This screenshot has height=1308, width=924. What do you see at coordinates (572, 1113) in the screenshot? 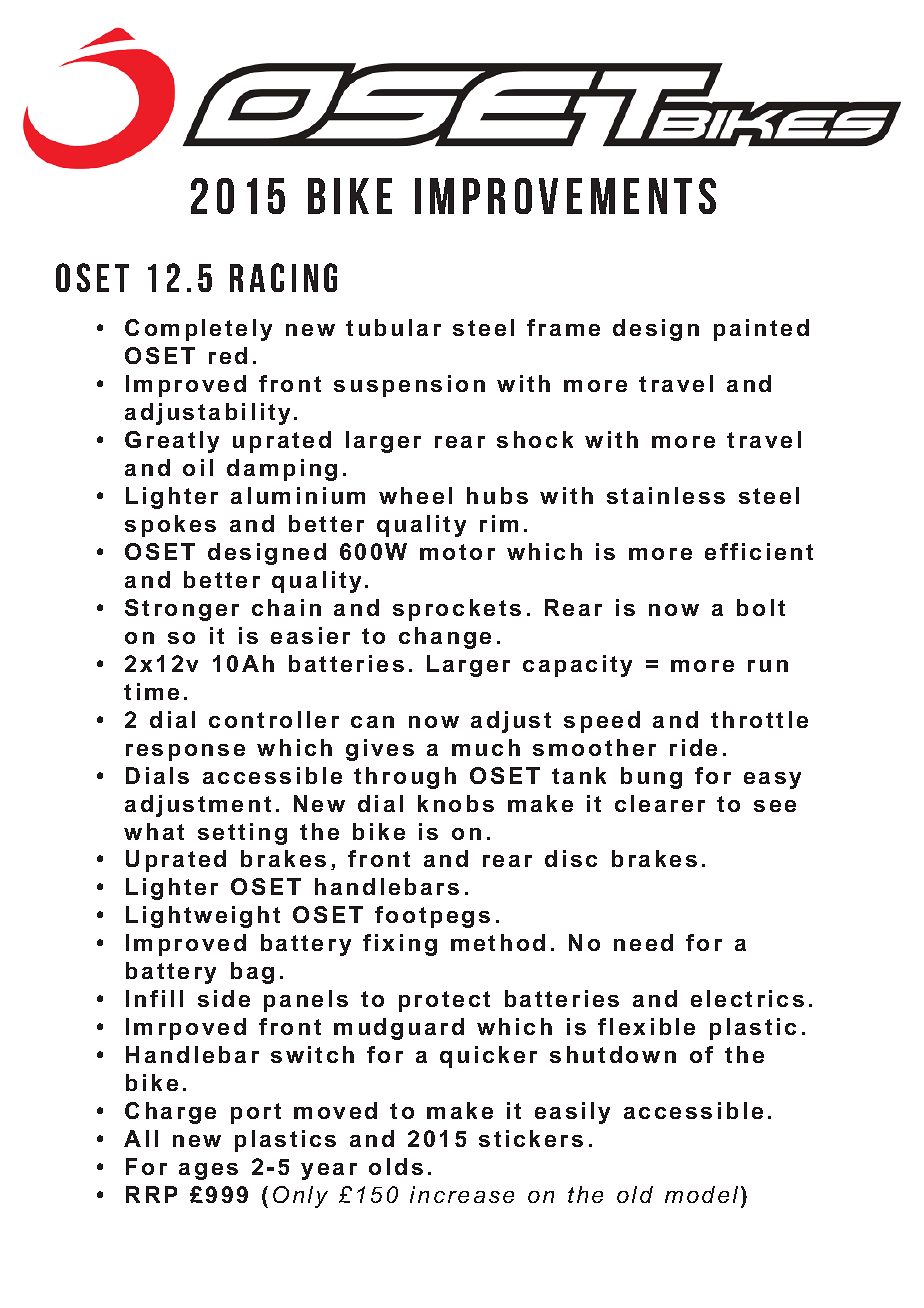
I see `easily` at bounding box center [572, 1113].
